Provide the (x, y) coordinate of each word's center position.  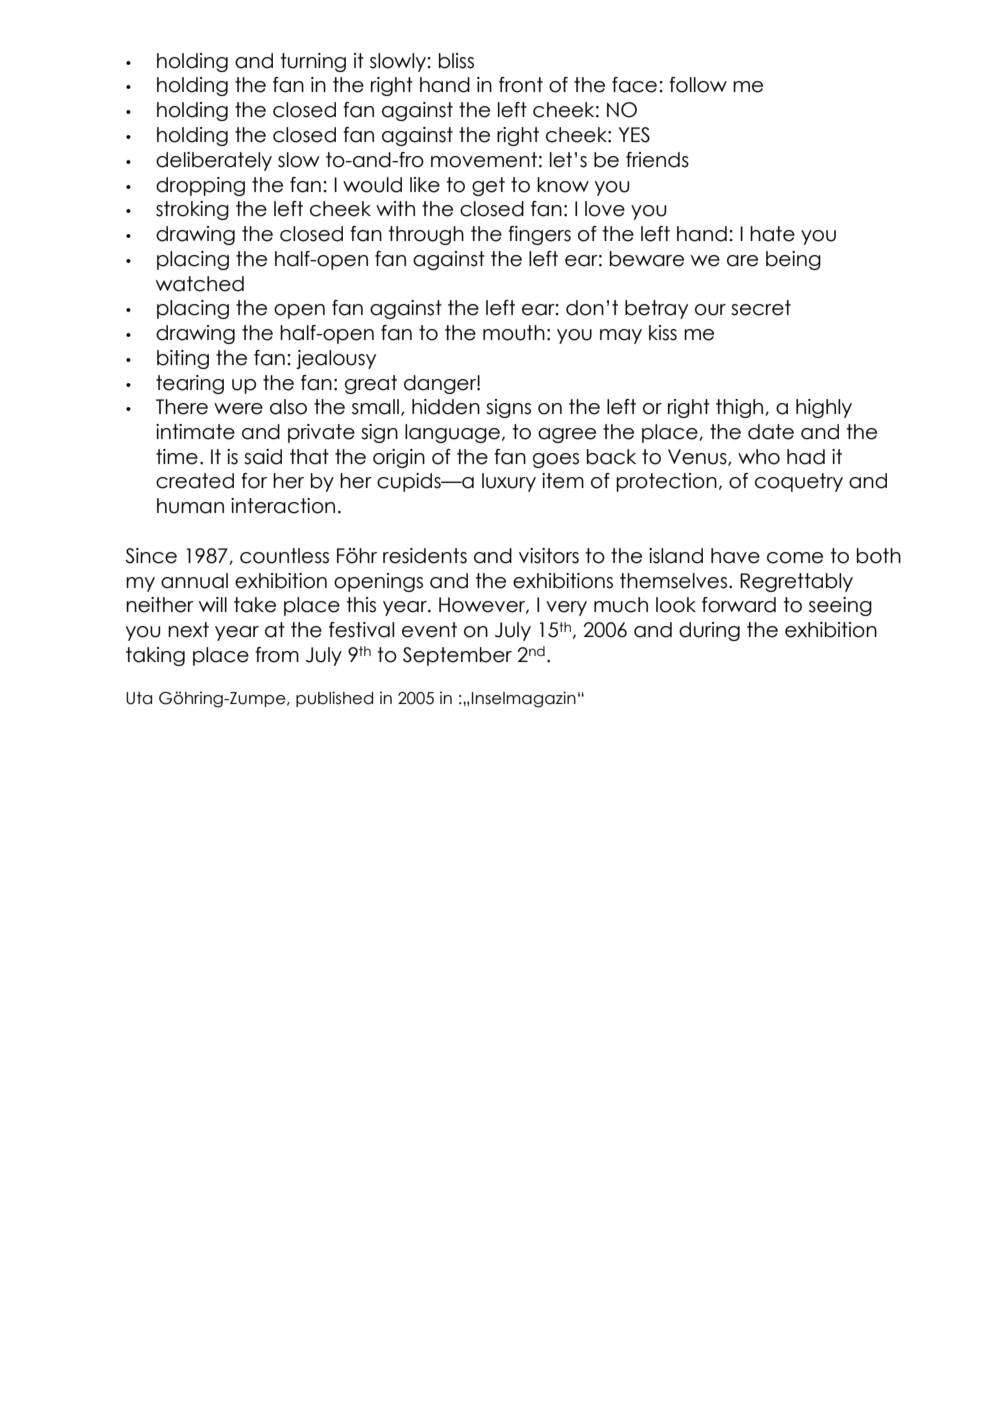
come (795, 558)
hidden (446, 407)
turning (313, 62)
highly (824, 408)
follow (698, 85)
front (521, 85)
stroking (192, 210)
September (457, 656)
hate (772, 234)
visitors (549, 556)
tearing (190, 384)
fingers (539, 235)
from (277, 655)
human (190, 506)
